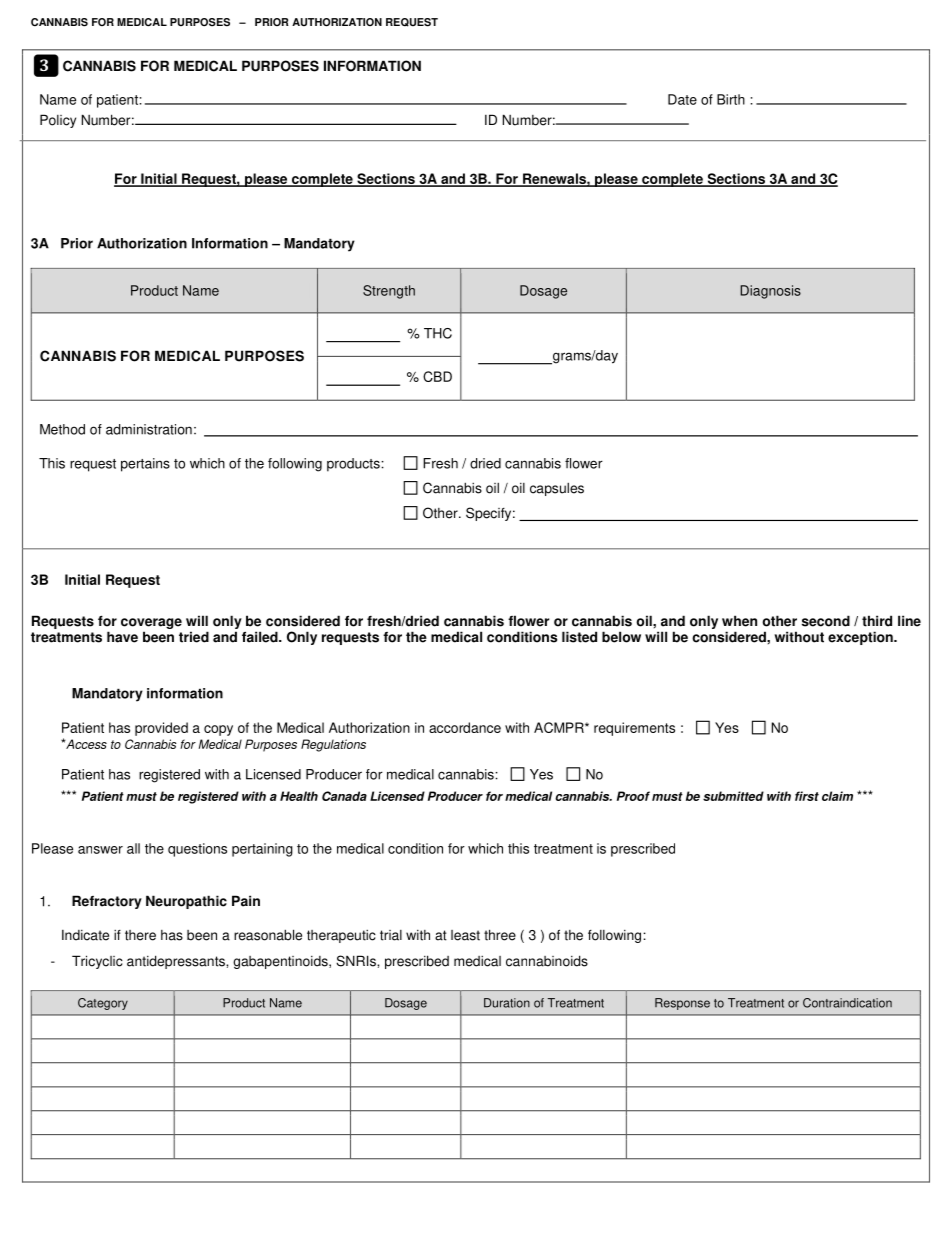 This screenshot has width=952, height=1233. Describe the element at coordinates (389, 292) in the screenshot. I see `Strength` at that location.
